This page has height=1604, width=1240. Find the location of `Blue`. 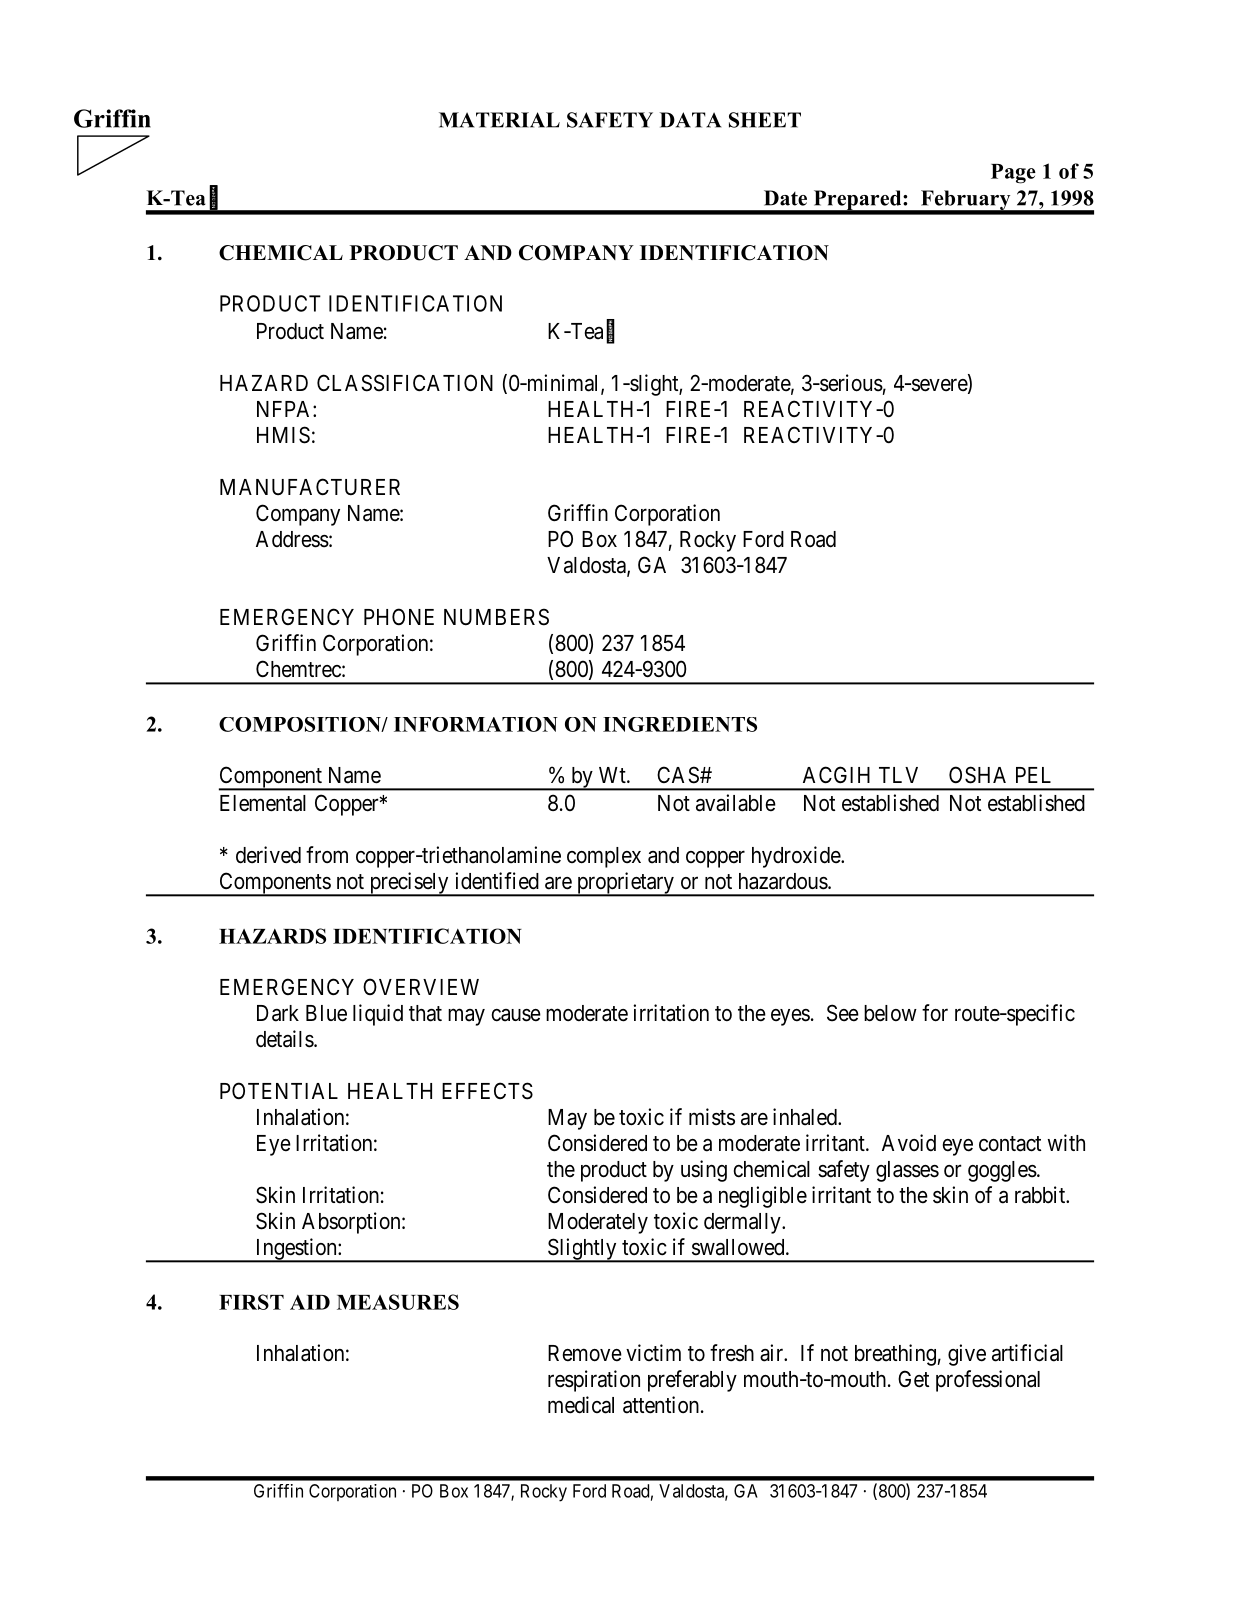

Blue is located at coordinates (326, 1013).
